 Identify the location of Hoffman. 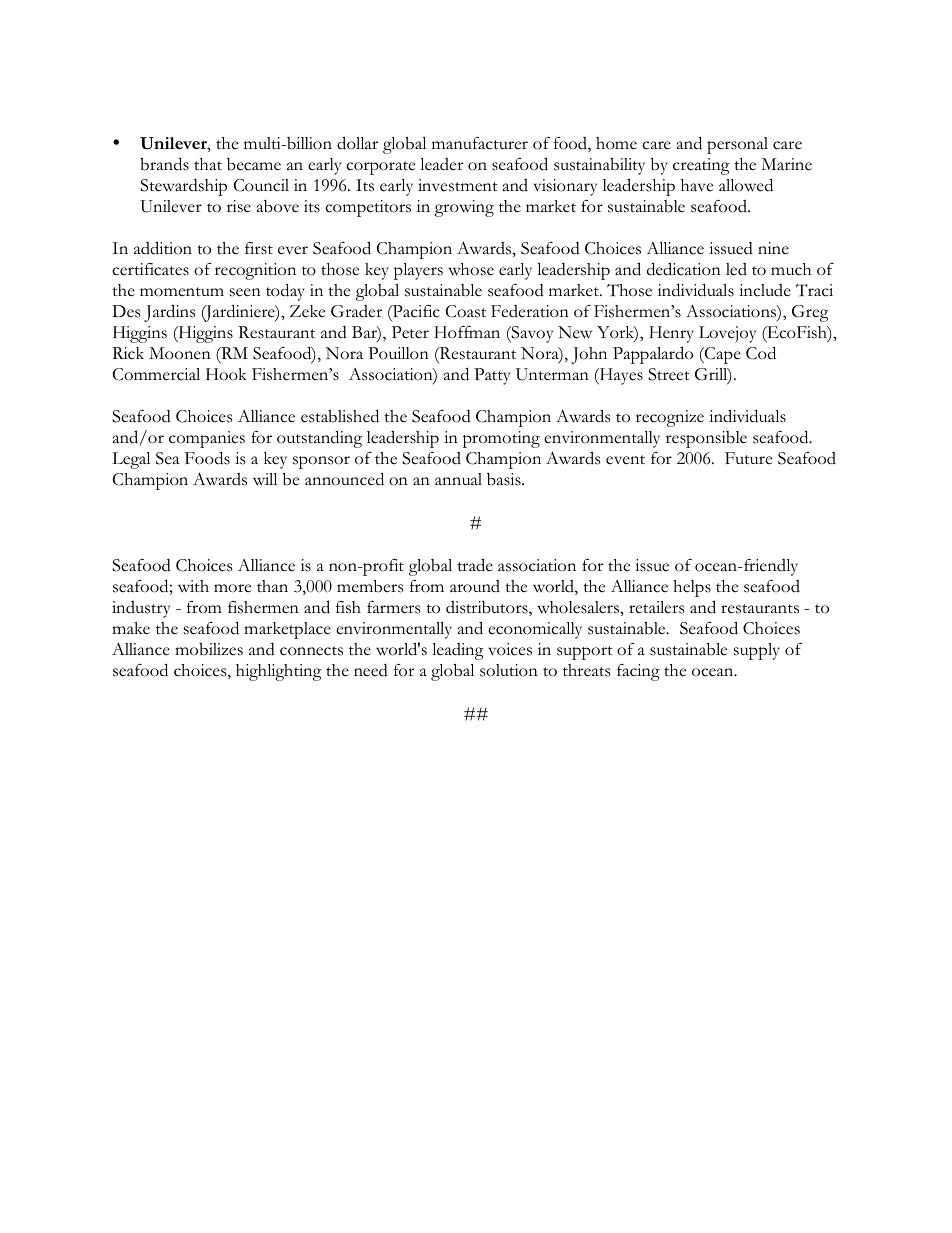
(467, 332).
